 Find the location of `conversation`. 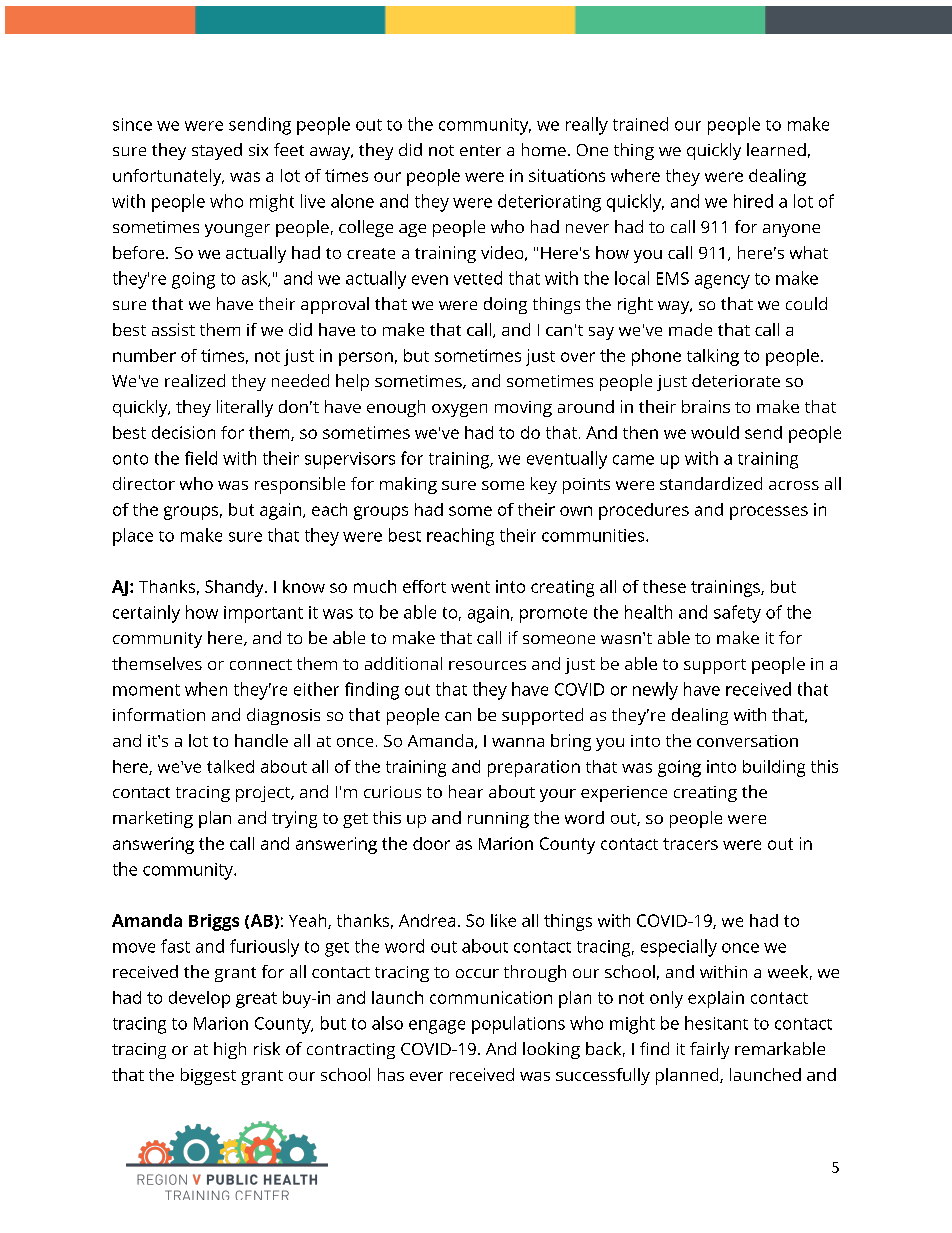

conversation is located at coordinates (747, 741).
